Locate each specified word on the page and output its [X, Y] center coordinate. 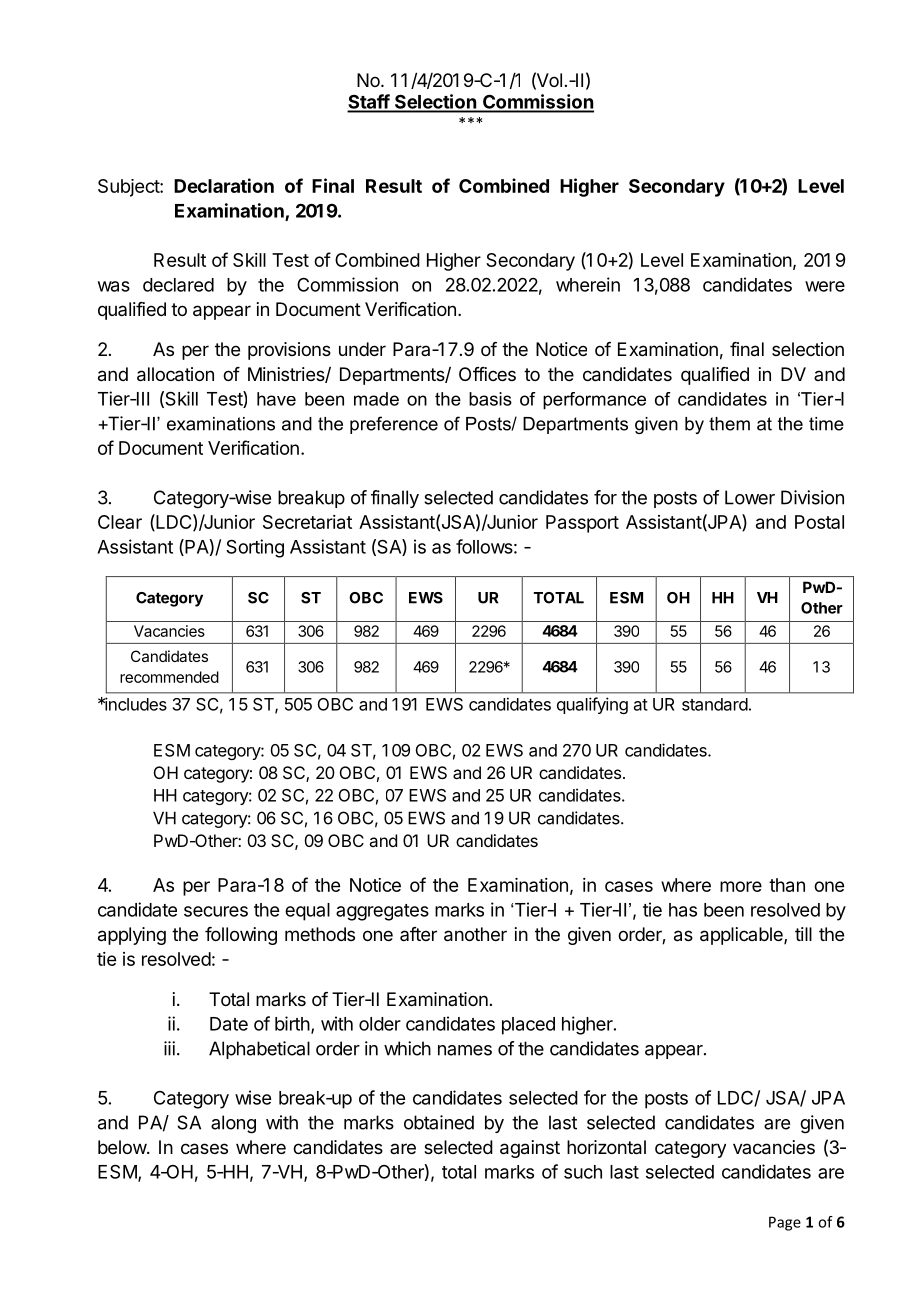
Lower [750, 497]
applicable [742, 936]
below [123, 1147]
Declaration [224, 185]
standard [715, 704]
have [276, 399]
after [418, 934]
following [241, 936]
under [362, 349]
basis [490, 399]
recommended [169, 677]
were [825, 286]
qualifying [592, 705]
